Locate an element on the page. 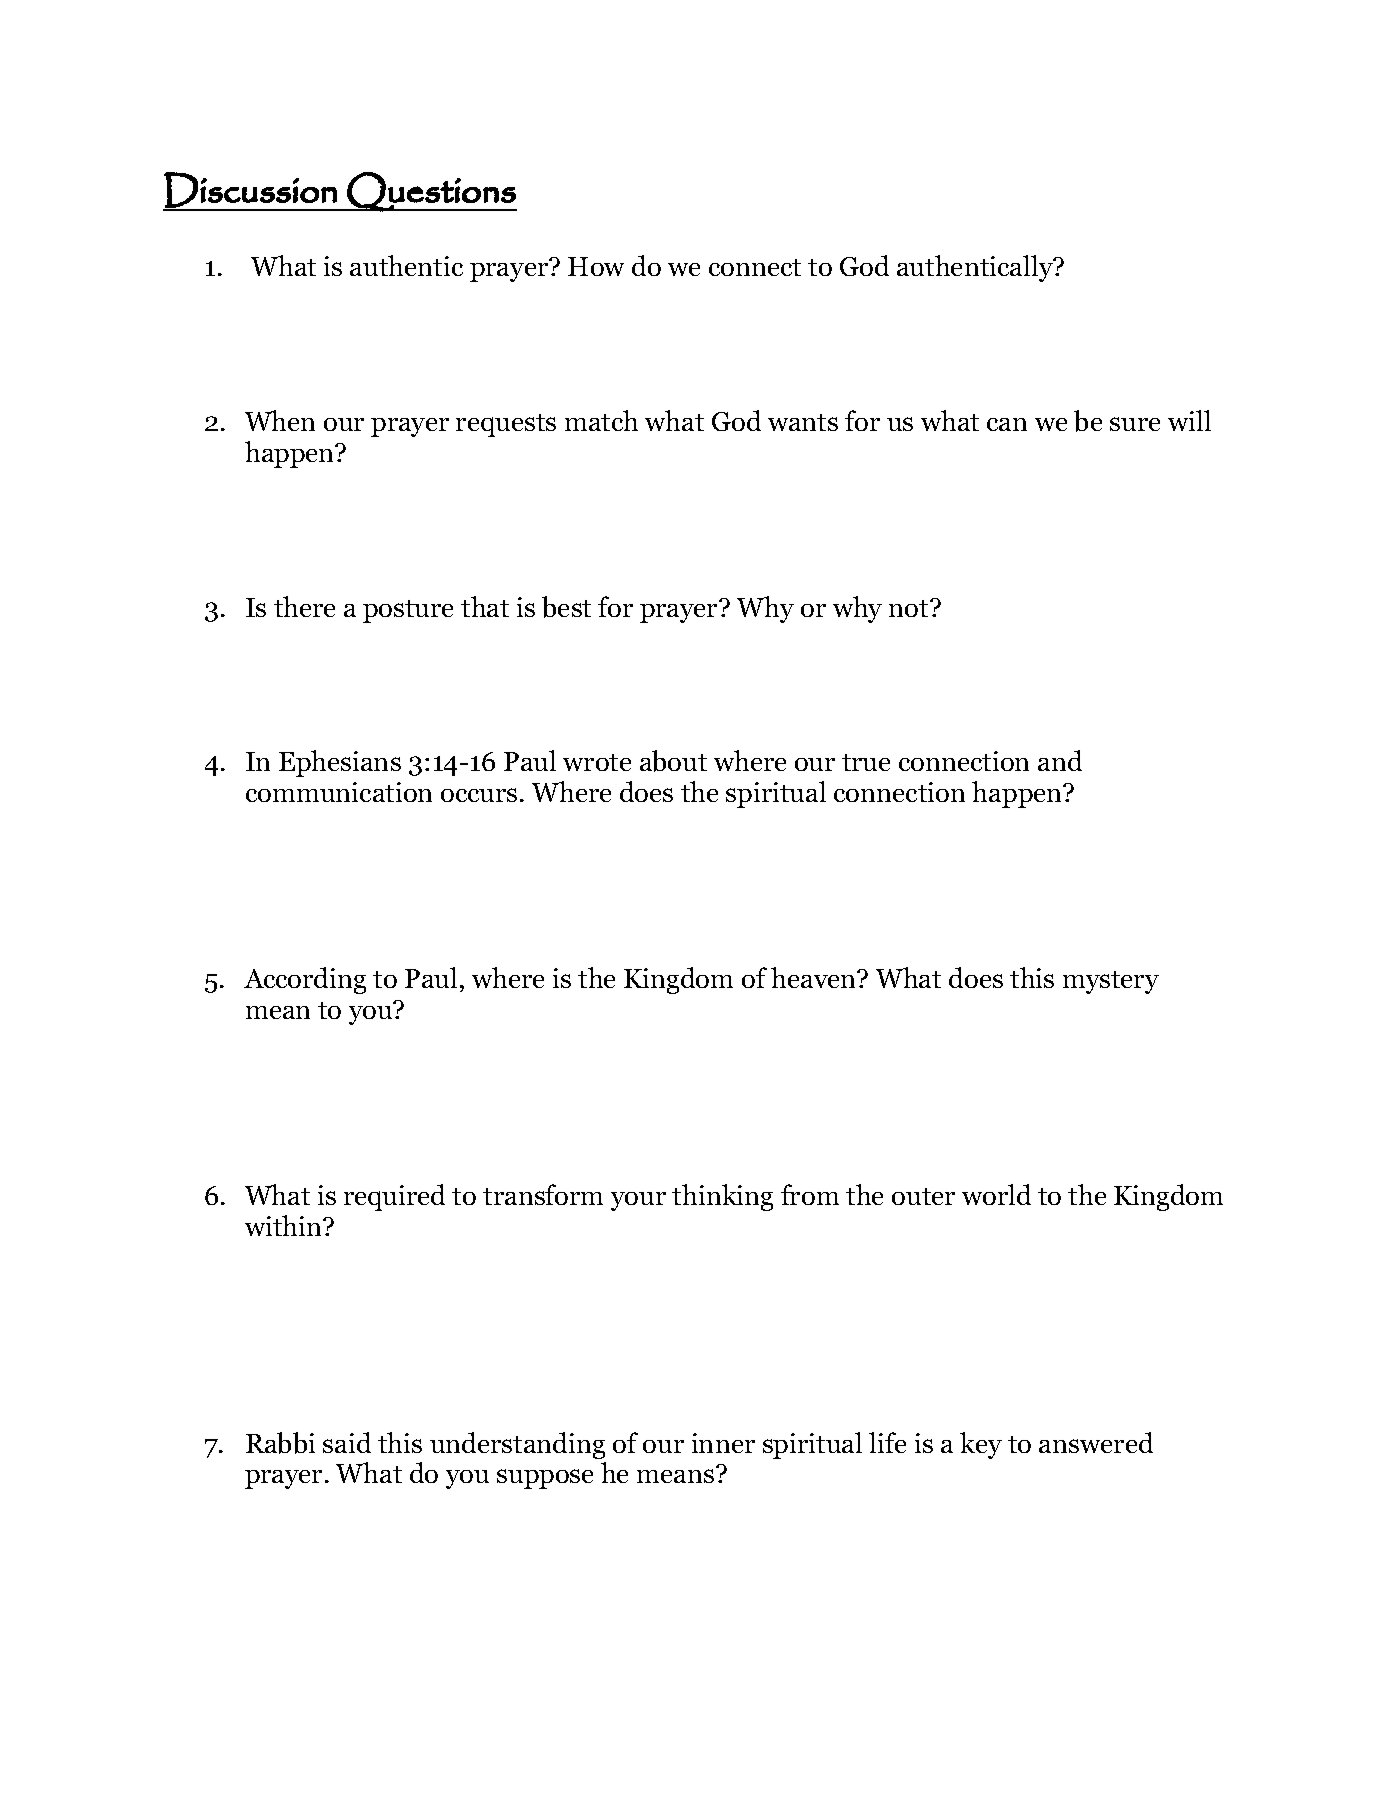 The width and height of the image is (1389, 1798). How is located at coordinates (596, 266).
